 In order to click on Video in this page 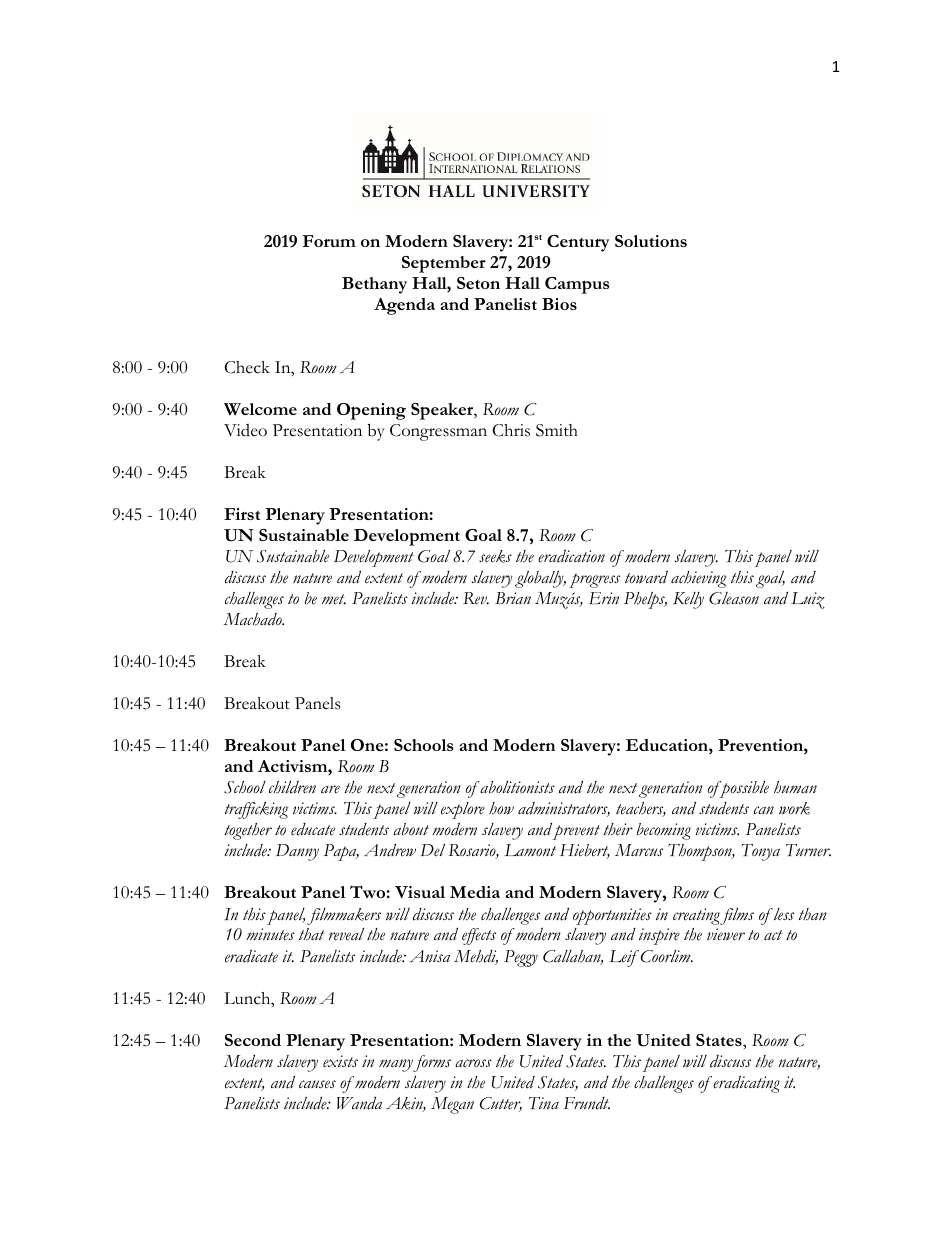, I will do `click(245, 430)`.
